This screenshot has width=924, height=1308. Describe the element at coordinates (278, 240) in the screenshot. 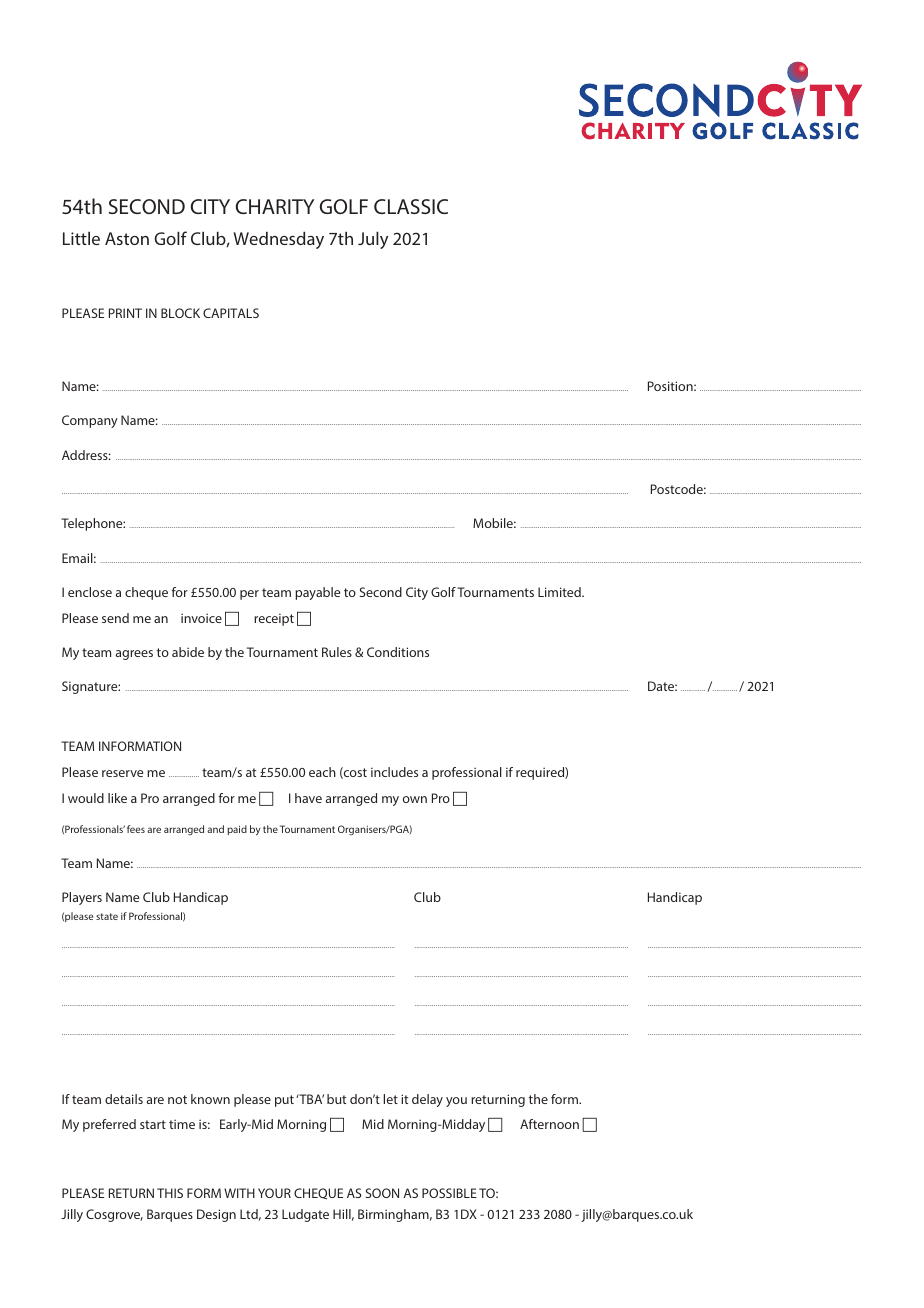

I see `Wednesday` at that location.
